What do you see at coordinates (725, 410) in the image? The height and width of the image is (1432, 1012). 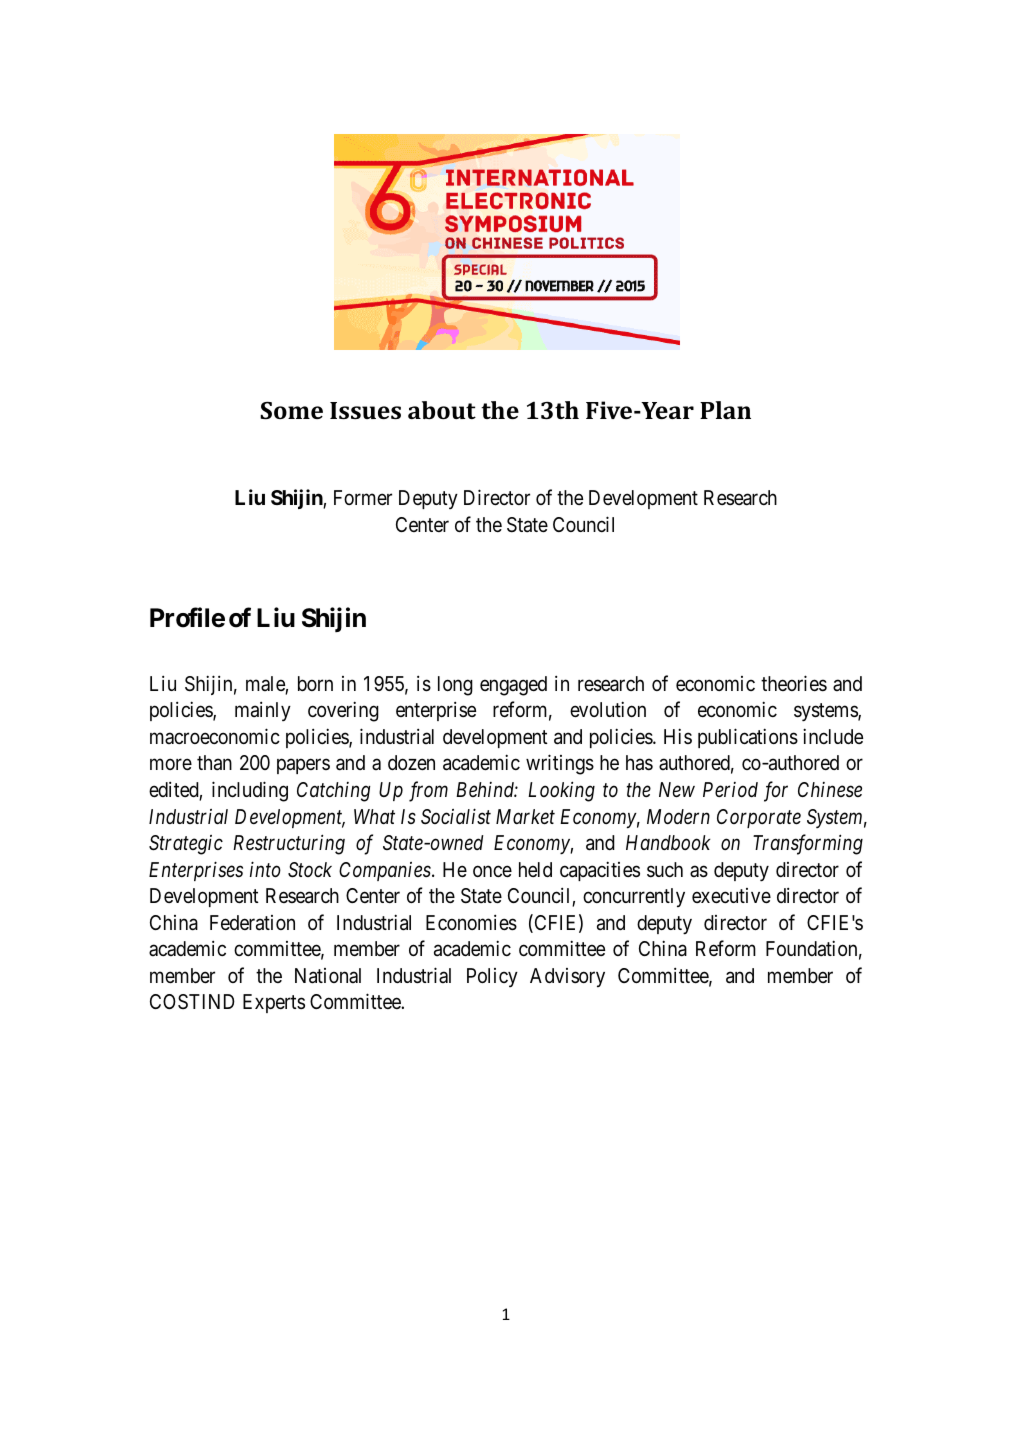 I see `Plan` at bounding box center [725, 410].
